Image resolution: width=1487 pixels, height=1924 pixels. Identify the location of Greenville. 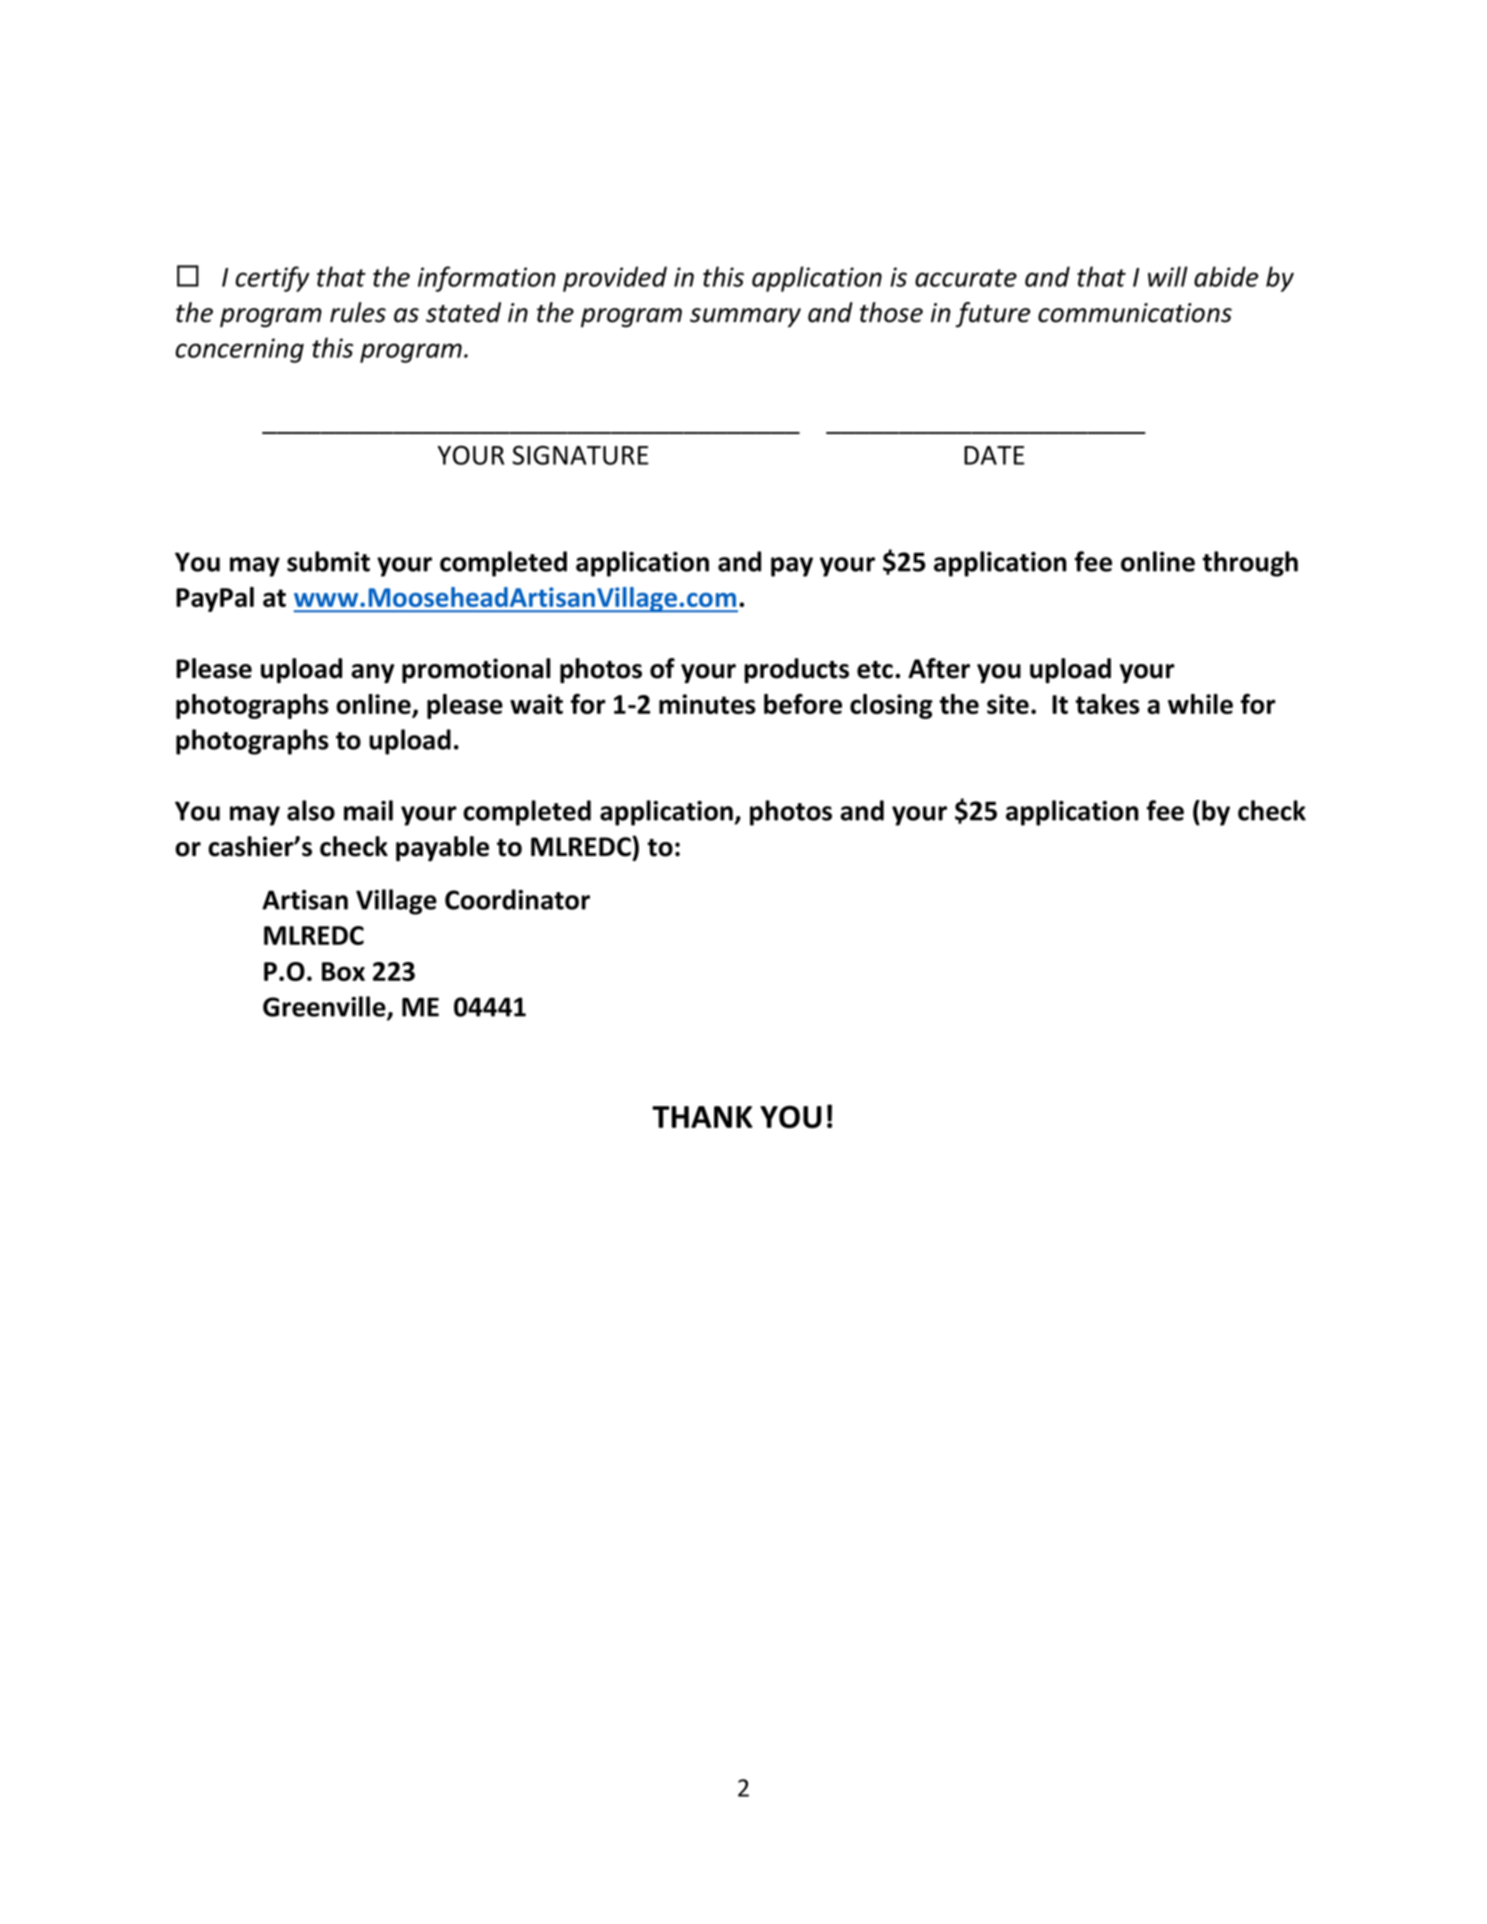
(325, 1007).
